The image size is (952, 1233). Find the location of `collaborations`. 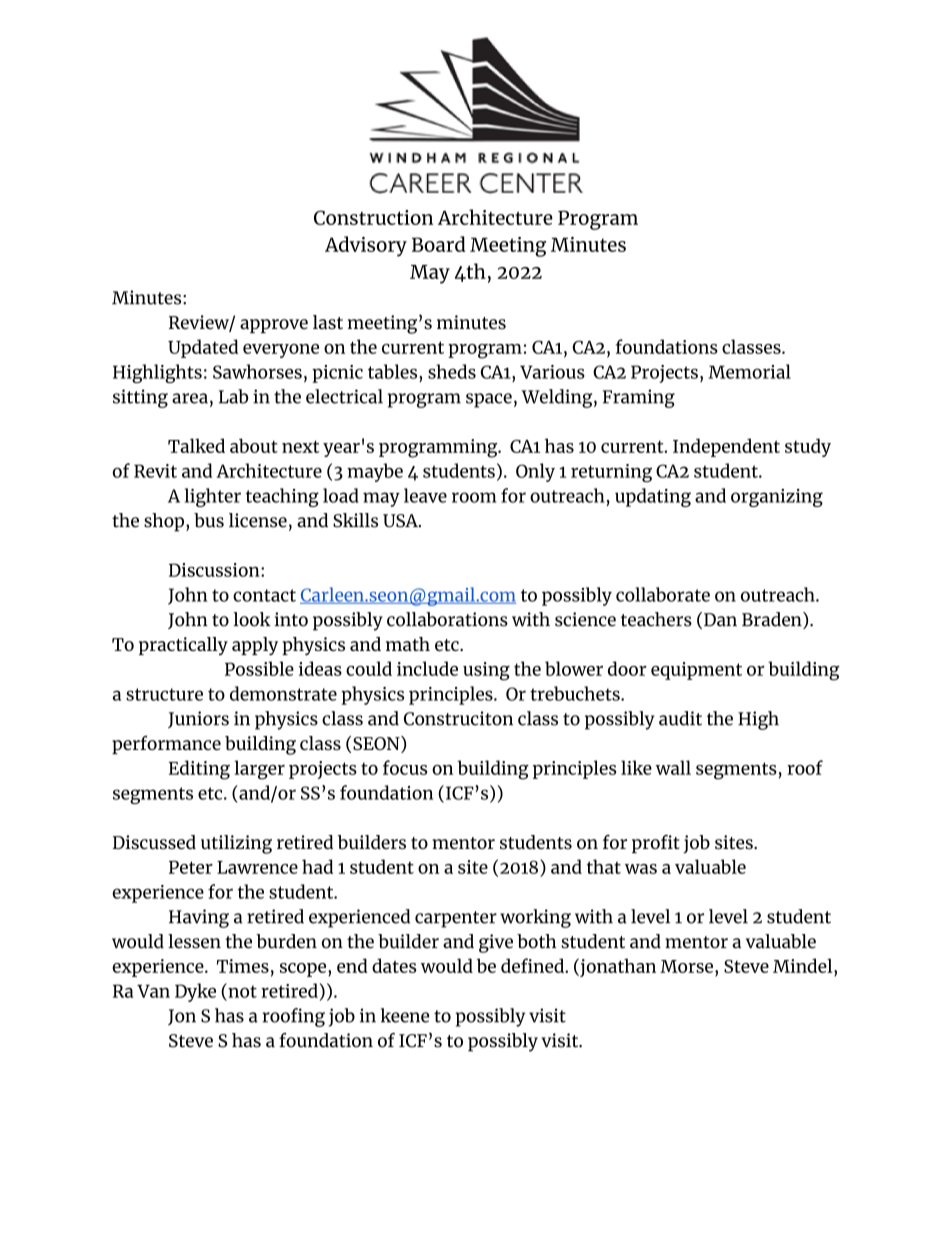

collaborations is located at coordinates (447, 619).
